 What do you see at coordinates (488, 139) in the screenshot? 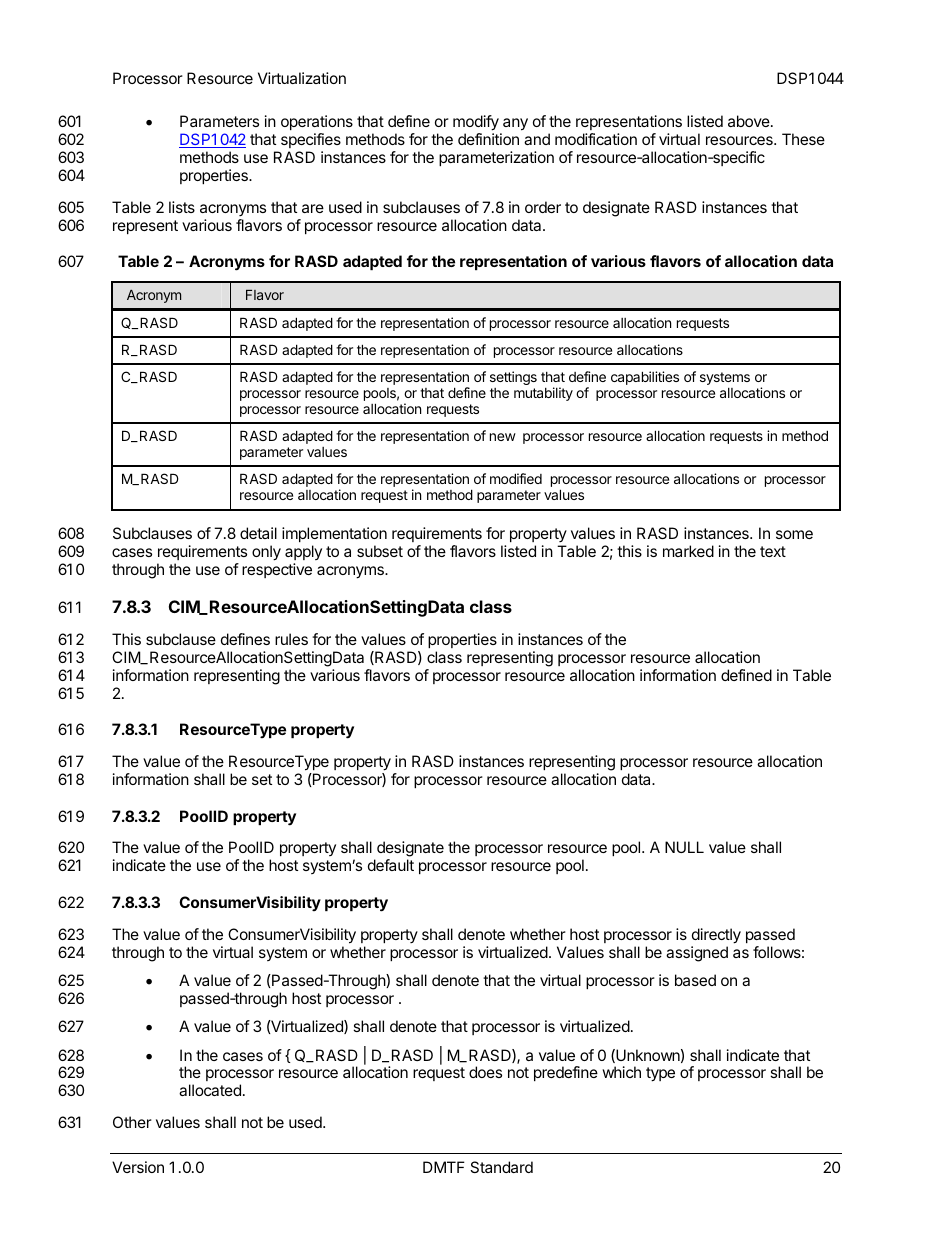
I see `definition` at bounding box center [488, 139].
